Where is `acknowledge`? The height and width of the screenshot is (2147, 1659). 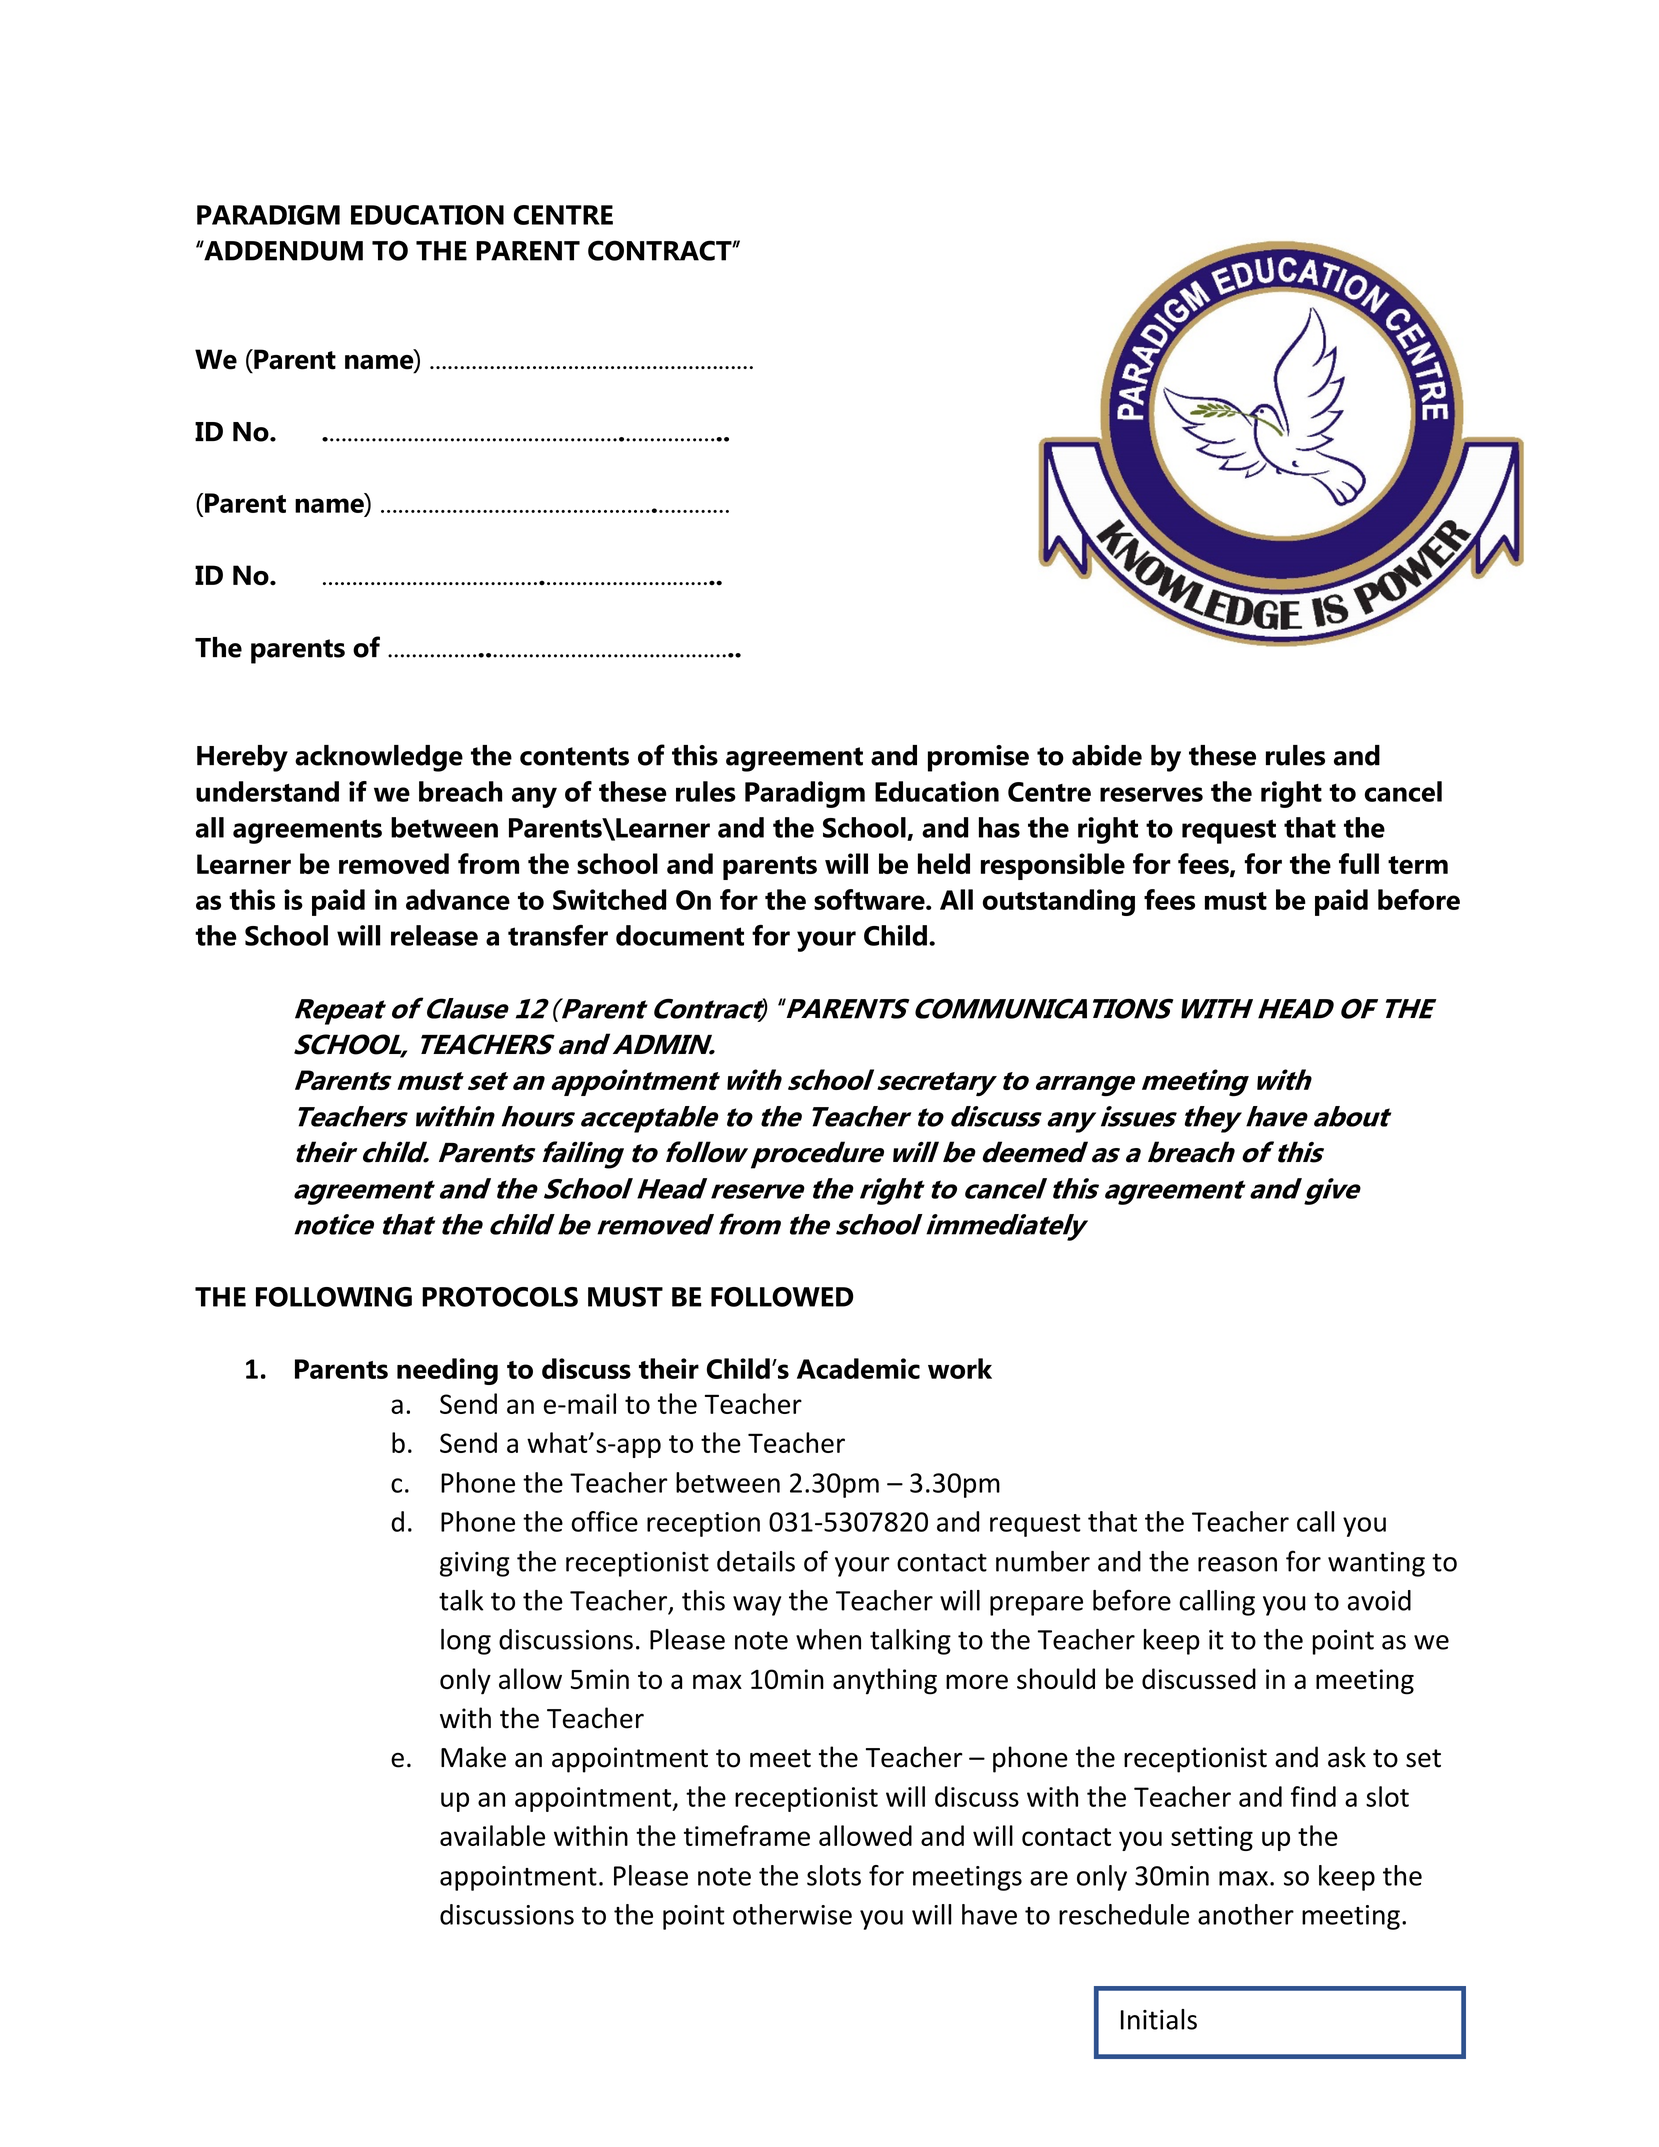
acknowledge is located at coordinates (379, 758).
